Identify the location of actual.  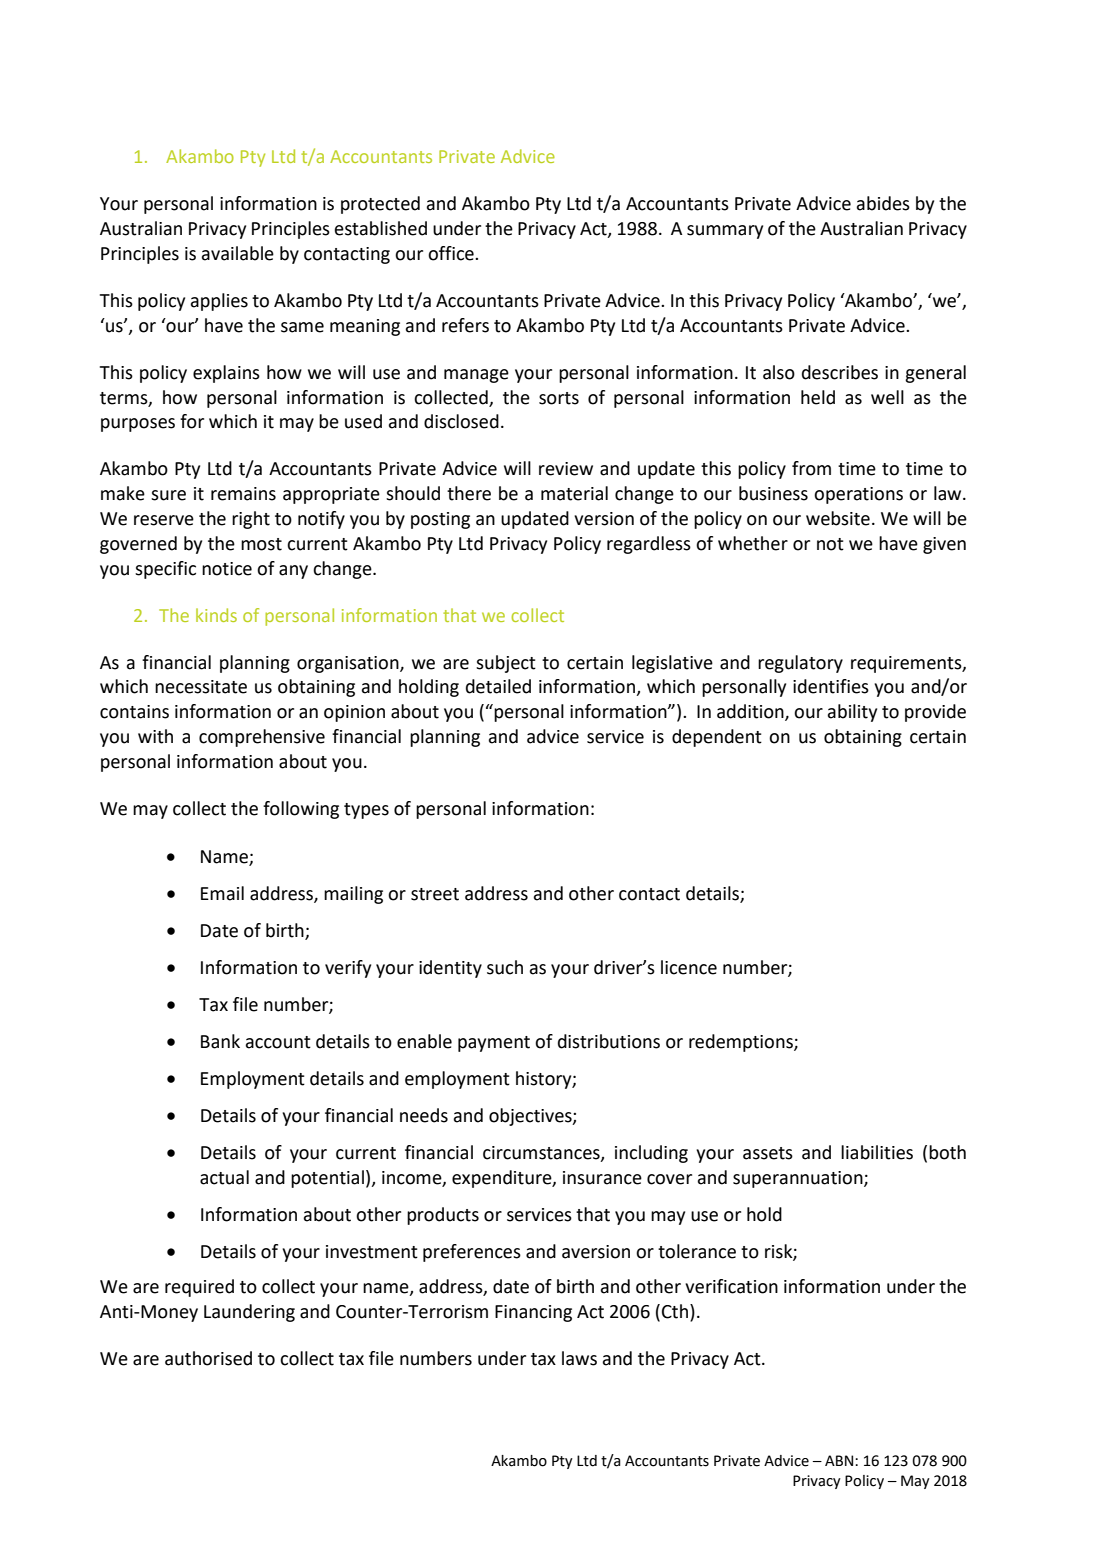
(224, 1177).
